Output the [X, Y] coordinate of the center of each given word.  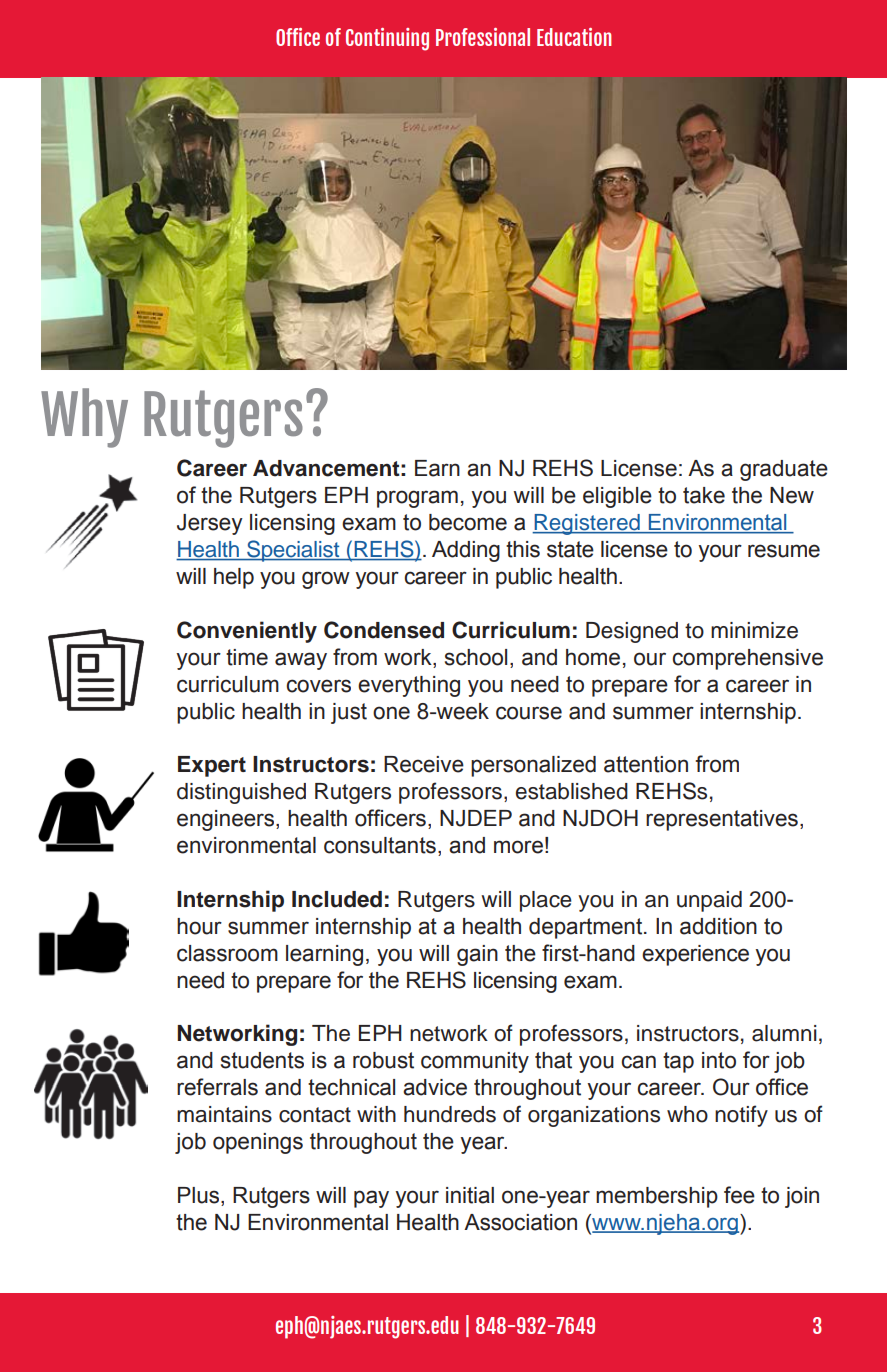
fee [739, 1195]
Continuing [387, 39]
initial [470, 1195]
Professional [483, 37]
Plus [200, 1196]
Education [574, 37]
